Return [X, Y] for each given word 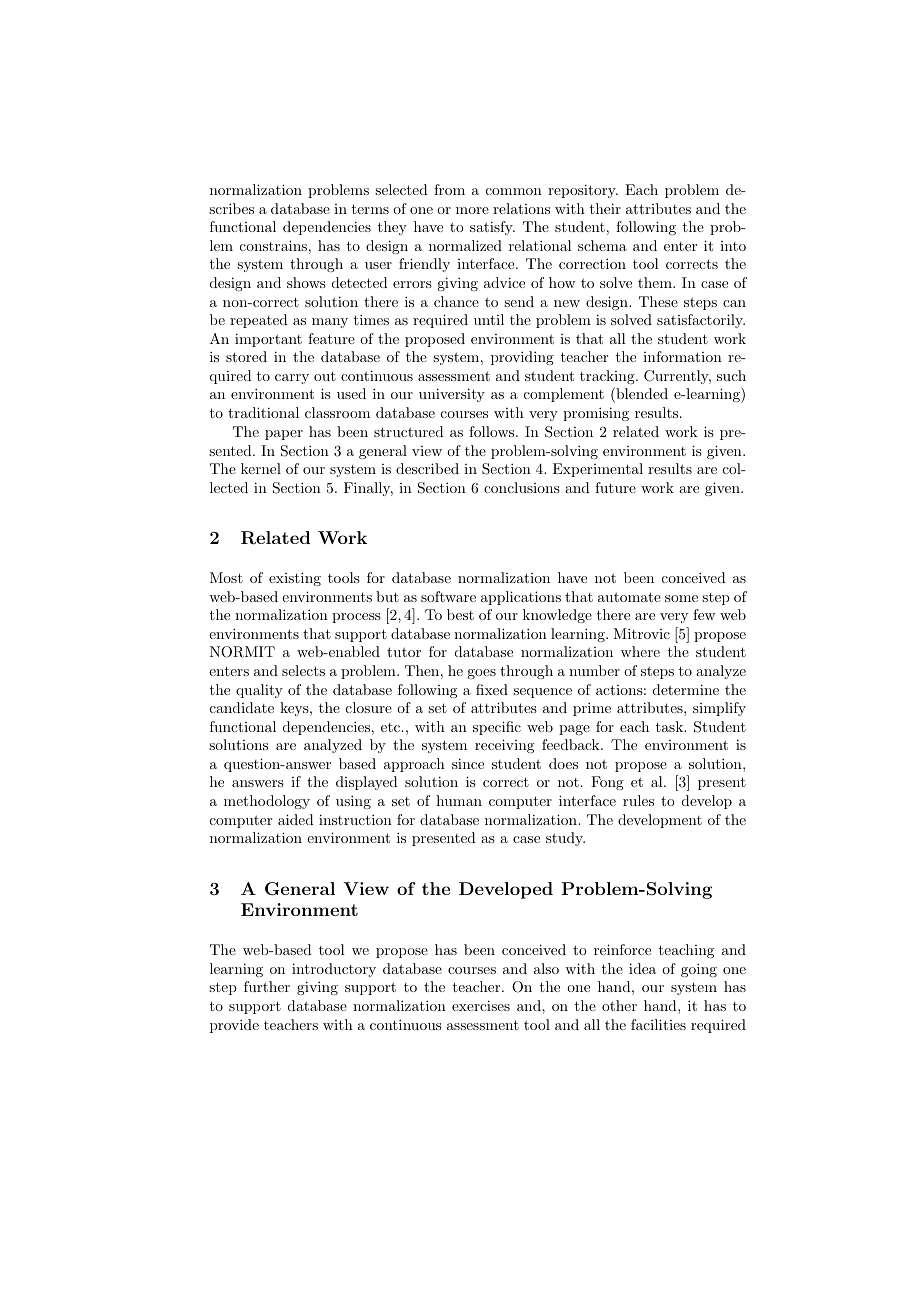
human [459, 800]
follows [493, 431]
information [682, 356]
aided [296, 819]
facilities [658, 1024]
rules [638, 800]
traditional [263, 412]
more [472, 210]
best [460, 614]
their [605, 208]
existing [295, 579]
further [267, 986]
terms [370, 209]
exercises [481, 1005]
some [681, 598]
